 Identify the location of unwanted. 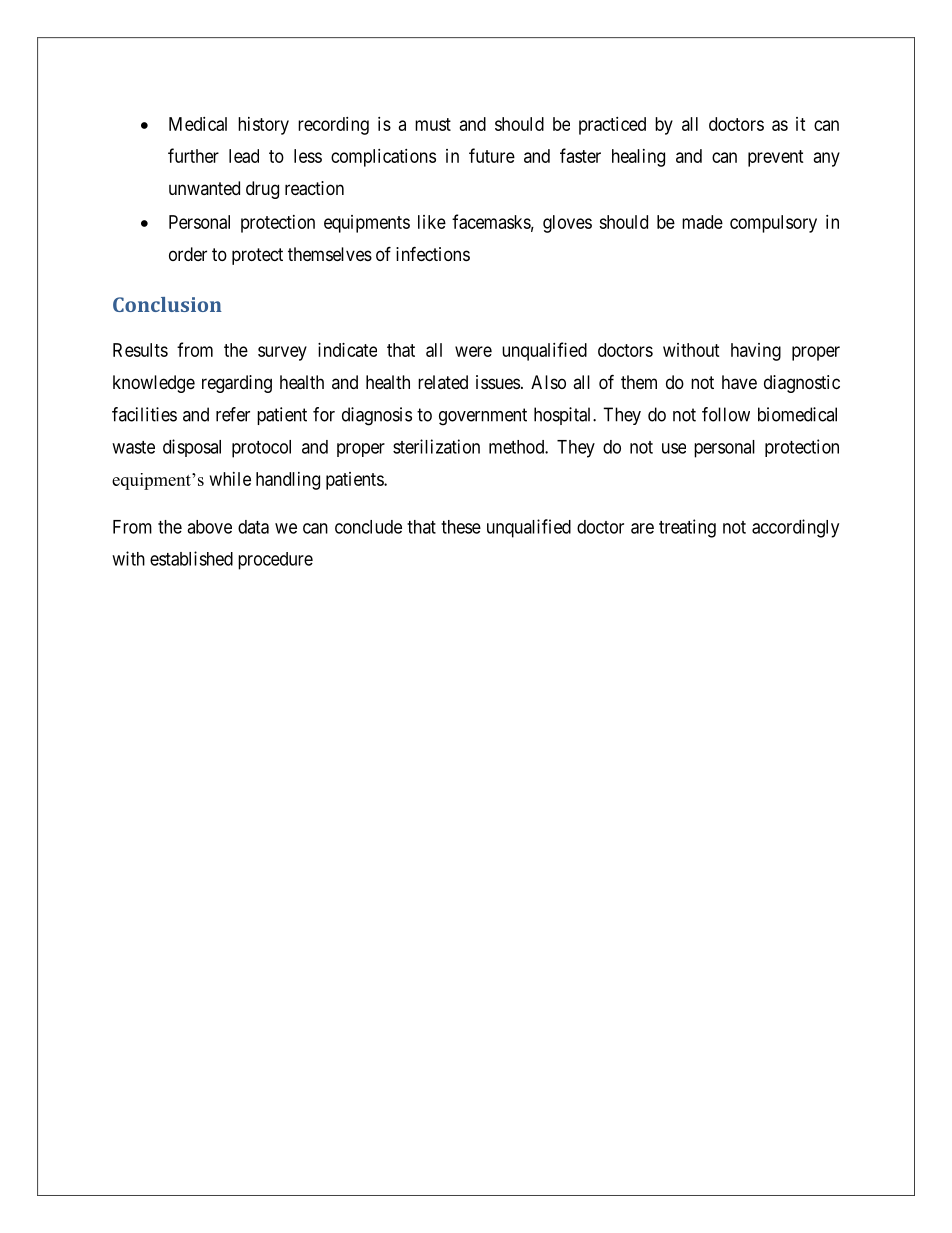
(204, 188).
